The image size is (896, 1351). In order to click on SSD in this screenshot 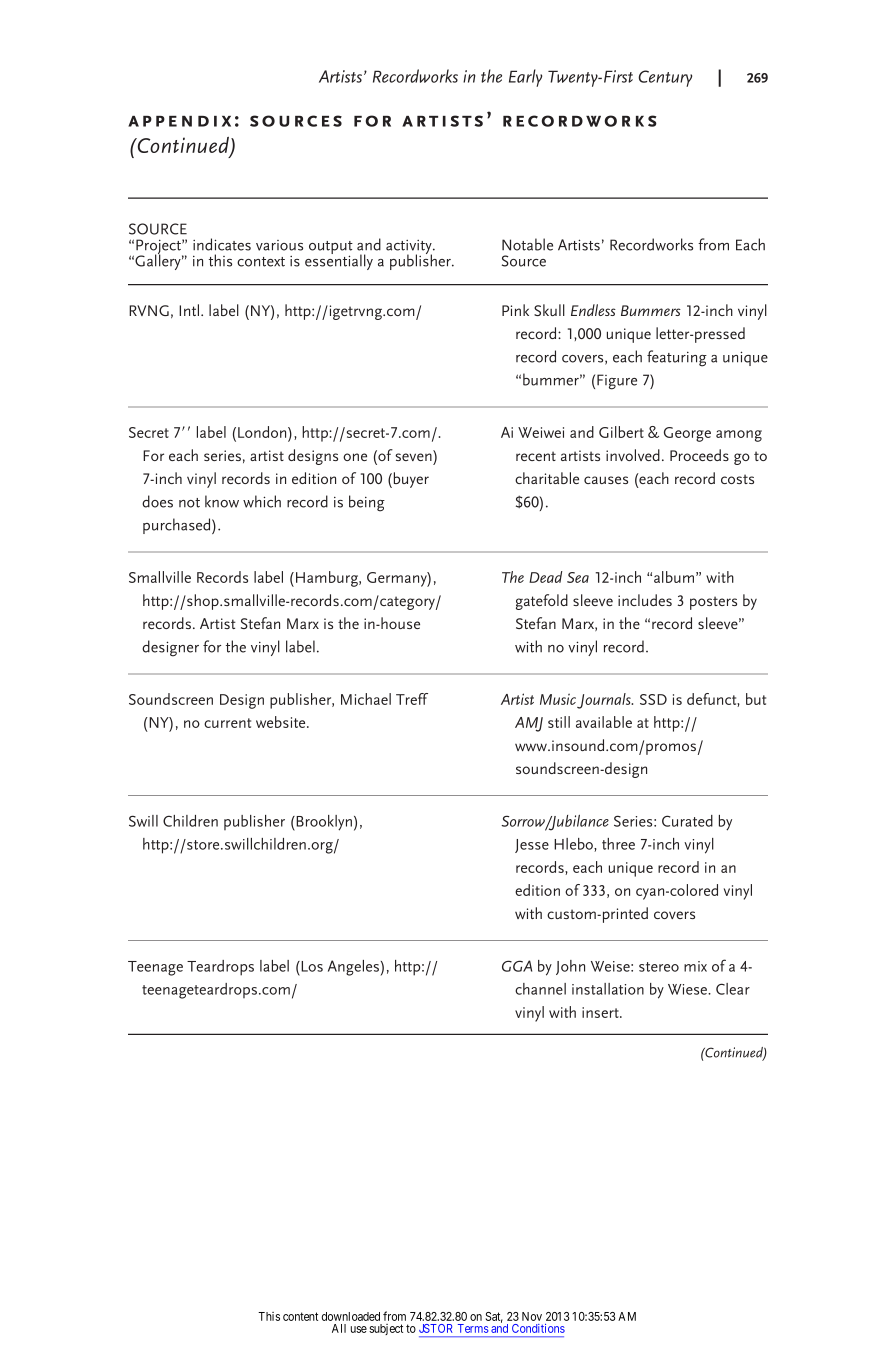, I will do `click(653, 699)`.
